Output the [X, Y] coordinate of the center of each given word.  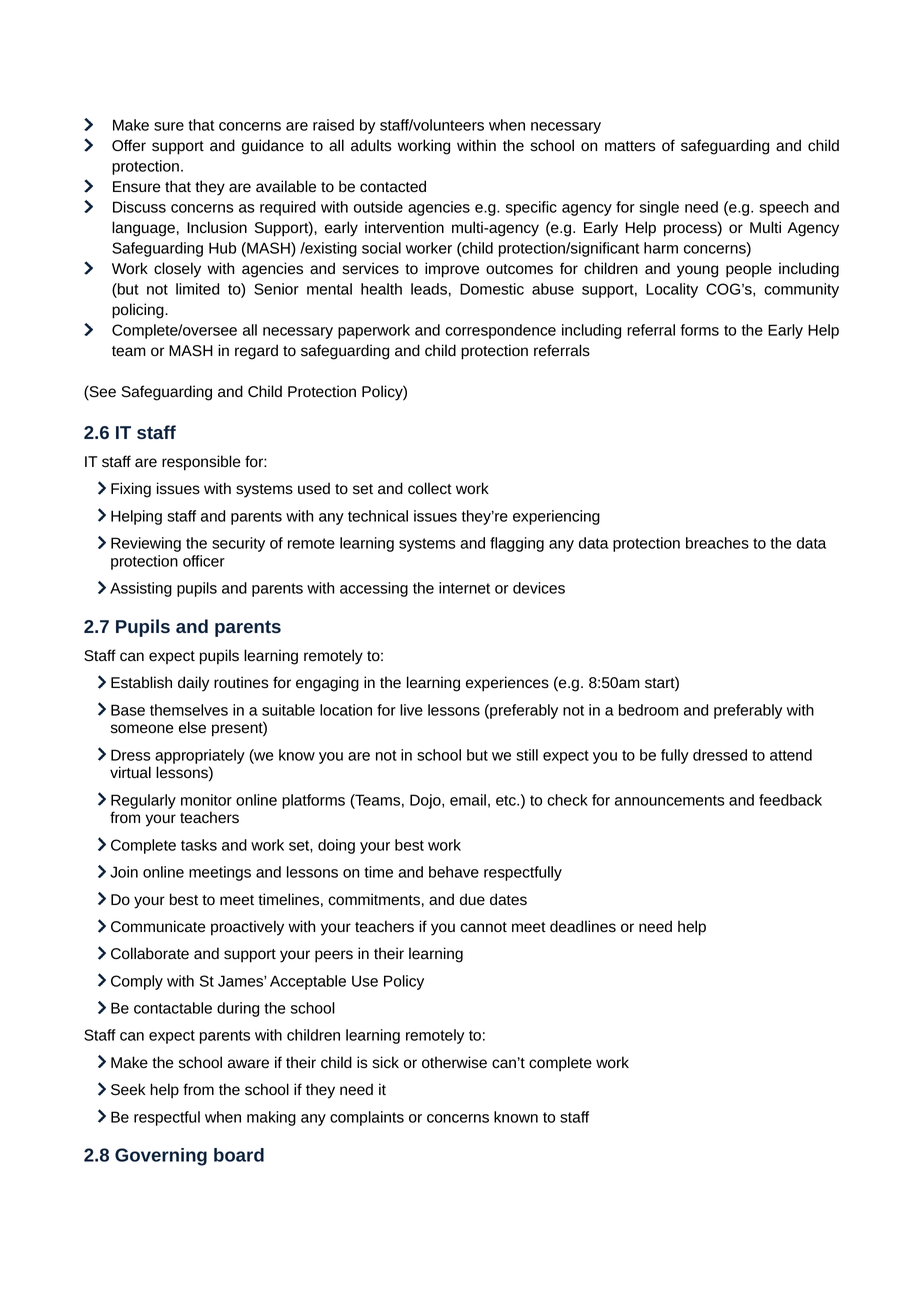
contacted [393, 186]
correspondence [500, 331]
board [239, 1155]
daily [193, 684]
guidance [273, 147]
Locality [672, 290]
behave [454, 872]
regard [256, 352]
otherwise [454, 1062]
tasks [199, 845]
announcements [670, 800]
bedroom [648, 710]
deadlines [583, 926]
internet [464, 588]
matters [630, 146]
